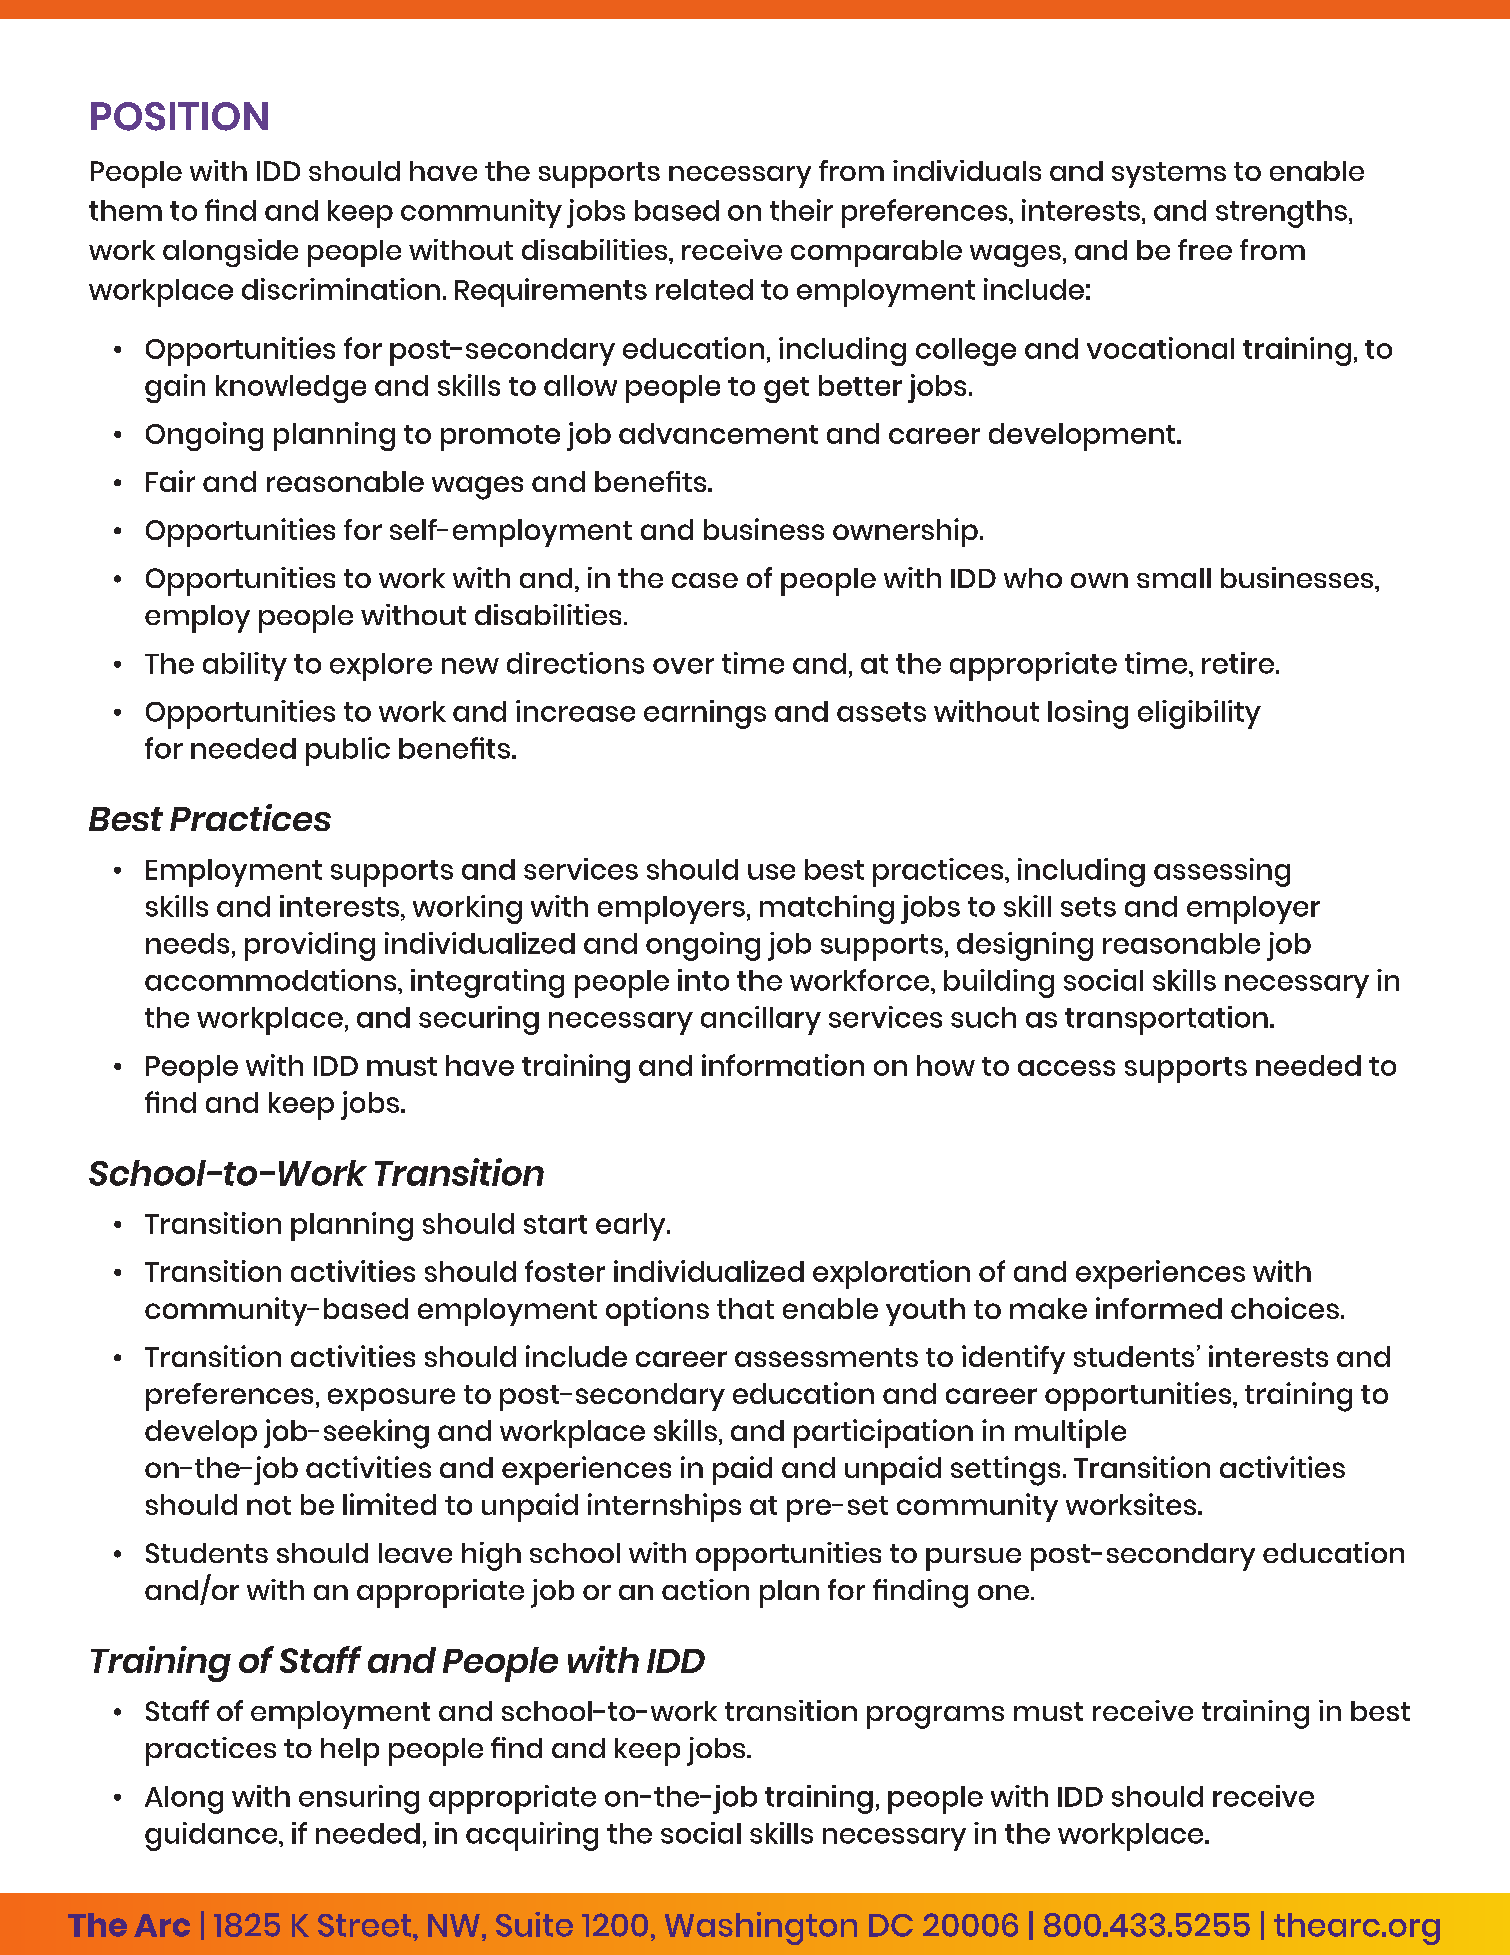  Describe the element at coordinates (745, 1308) in the page. I see `that` at that location.
